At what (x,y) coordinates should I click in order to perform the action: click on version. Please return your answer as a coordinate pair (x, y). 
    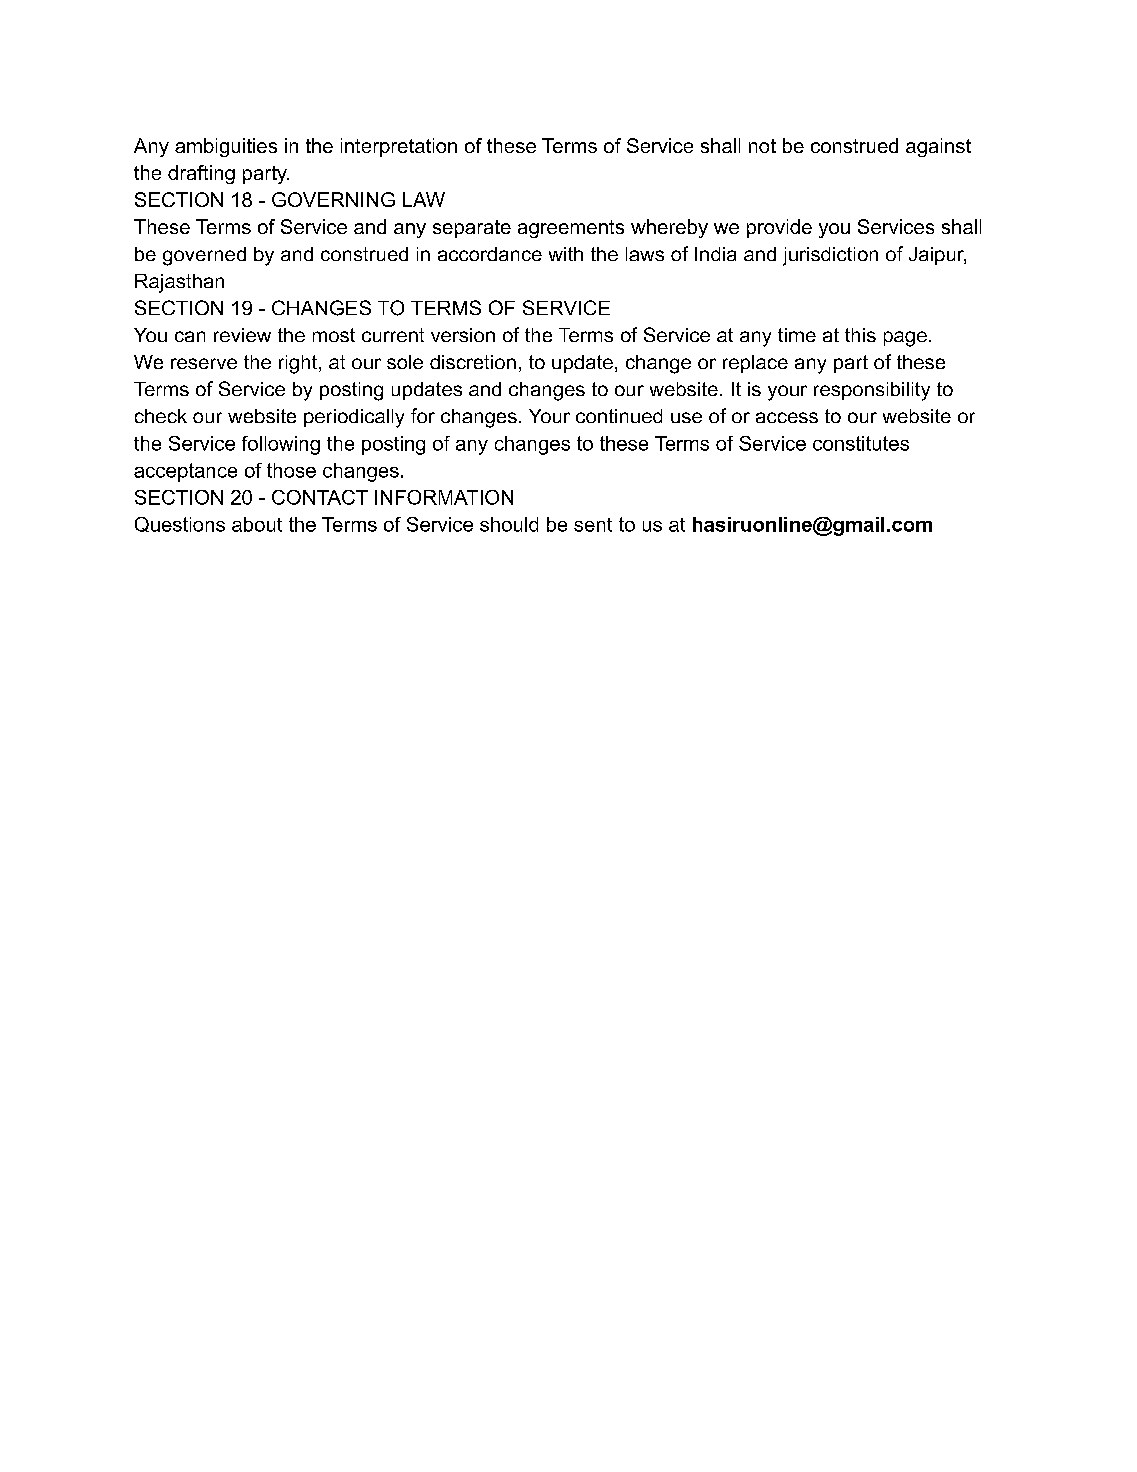
    Looking at the image, I should click on (463, 335).
